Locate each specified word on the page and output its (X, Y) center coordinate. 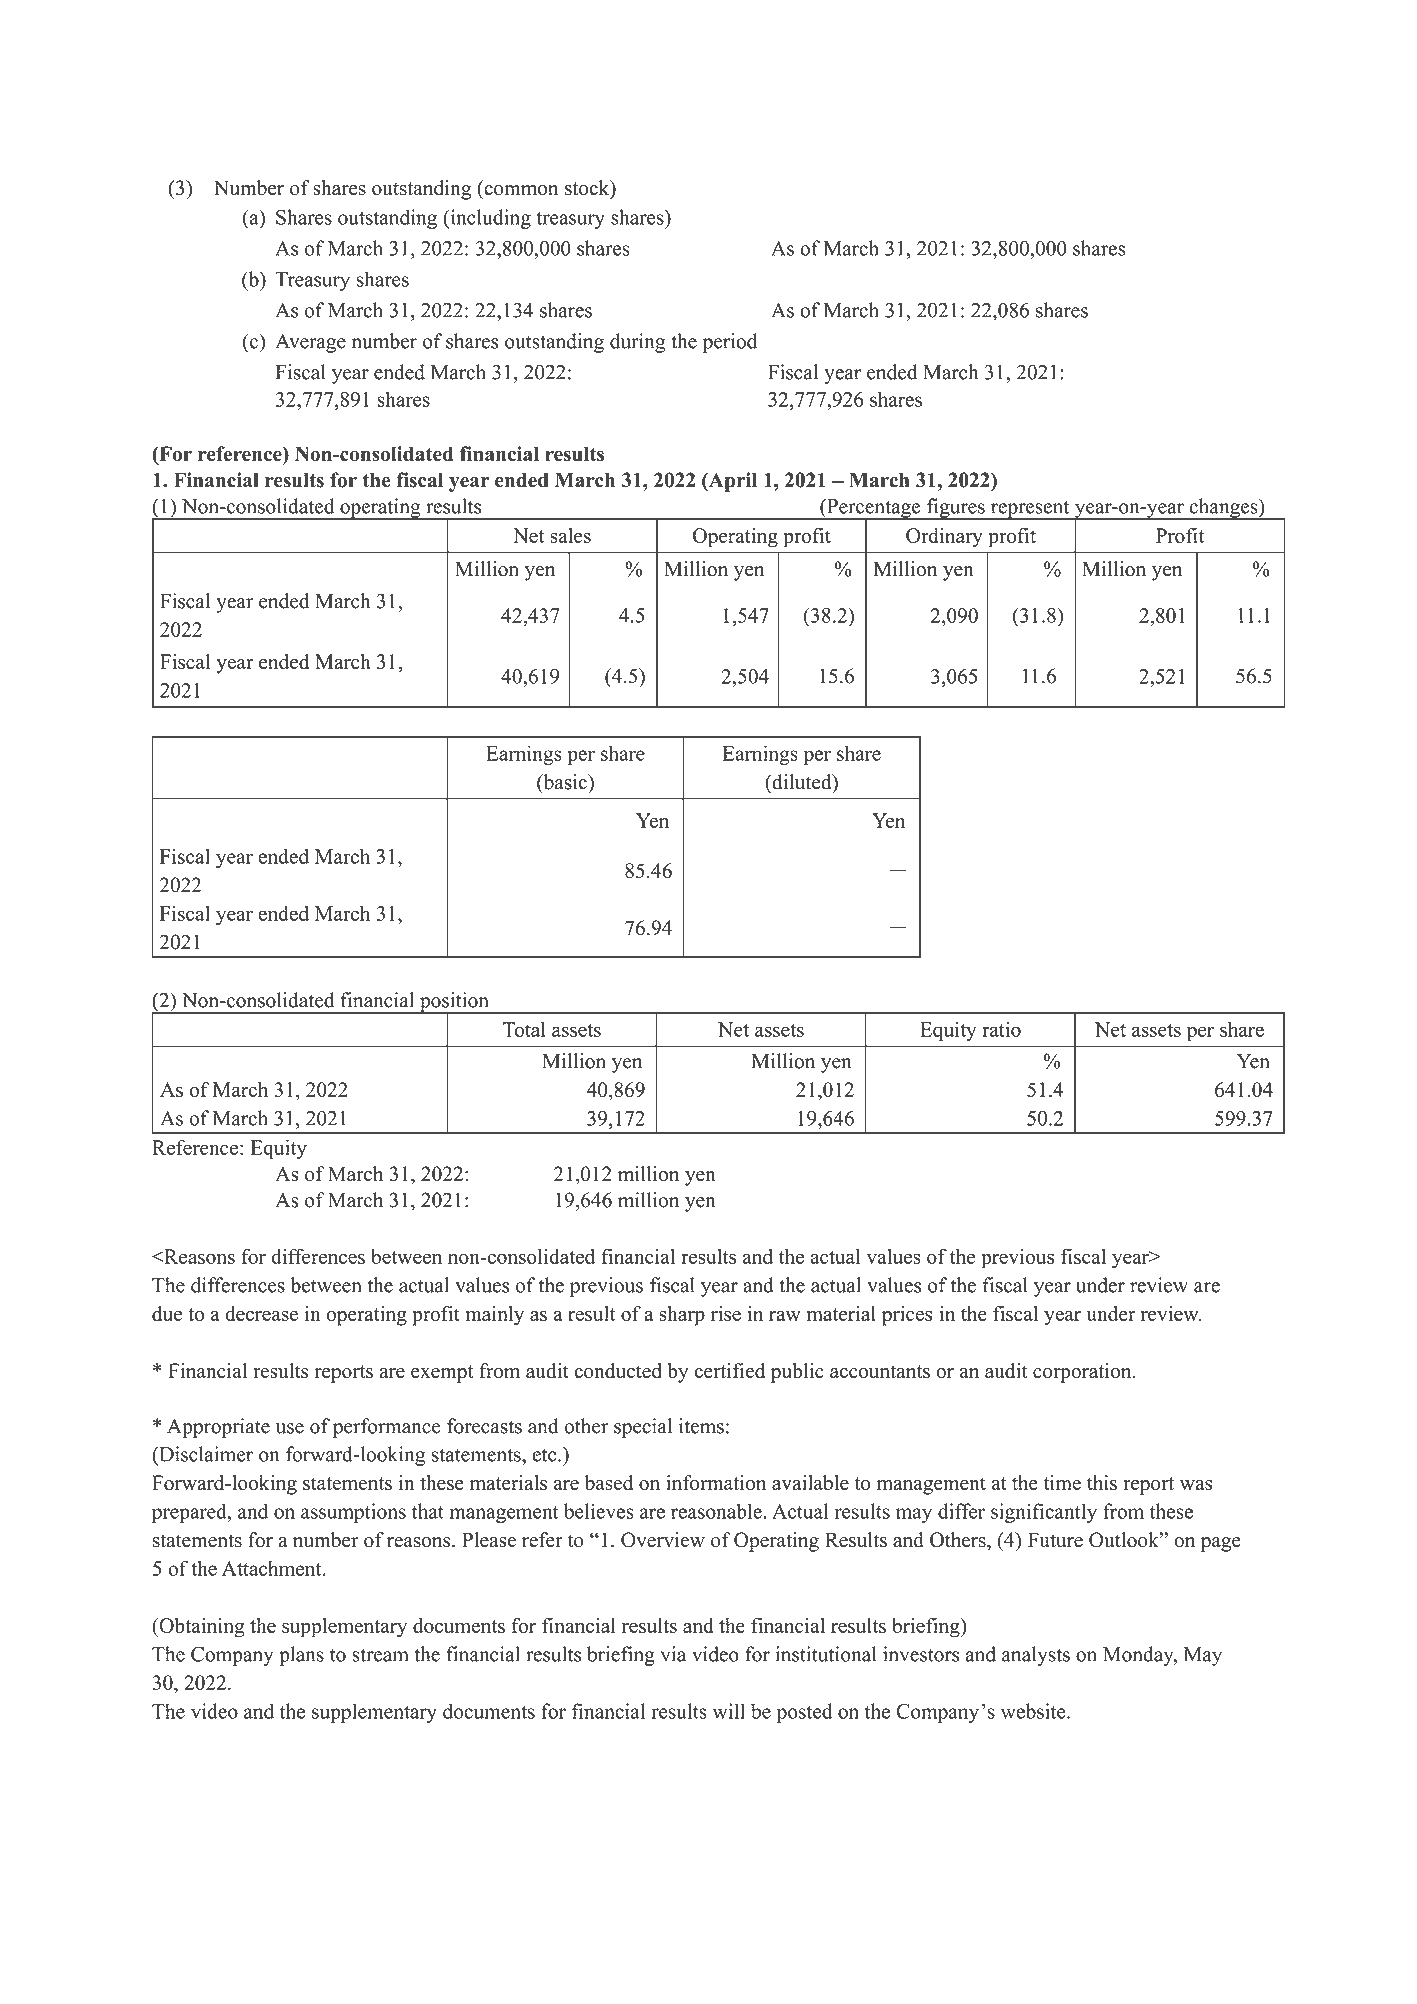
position (454, 1003)
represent (1030, 510)
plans (301, 1656)
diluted (802, 783)
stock (588, 189)
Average (310, 343)
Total (524, 1029)
